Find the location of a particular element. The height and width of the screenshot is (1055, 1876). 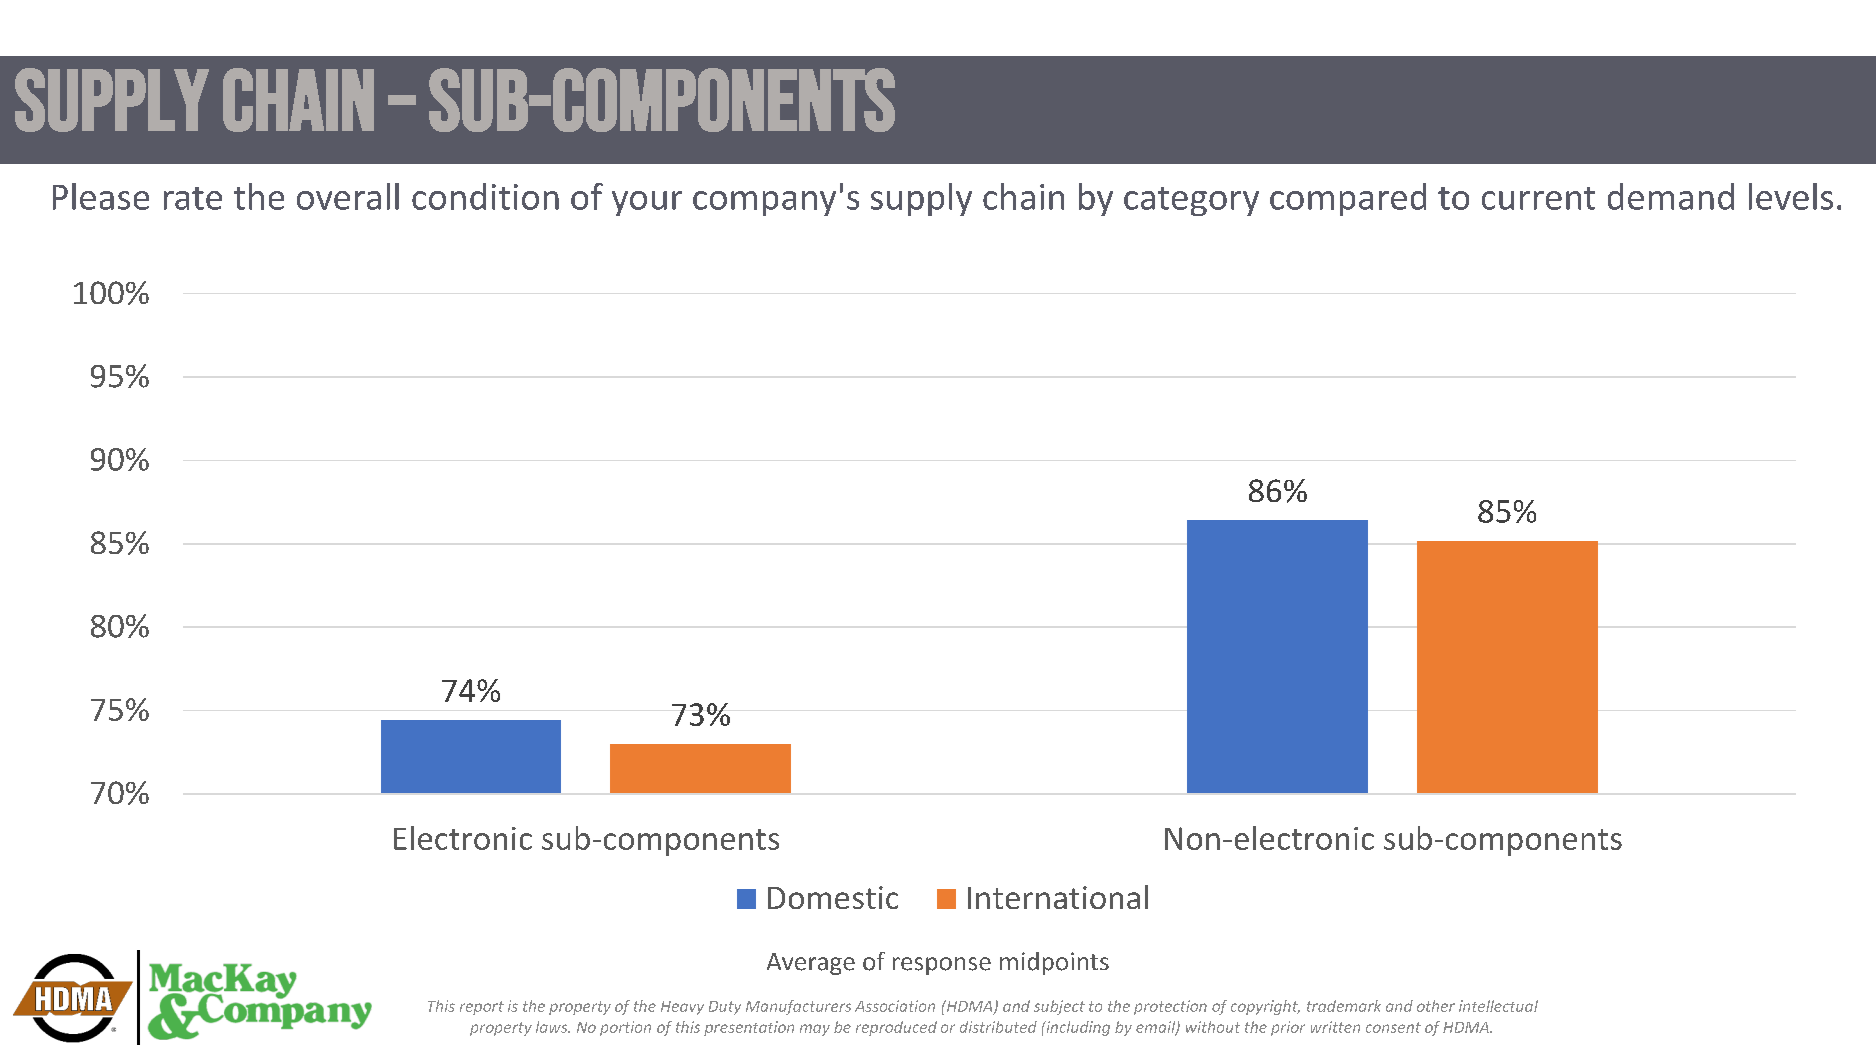

current is located at coordinates (1538, 198).
